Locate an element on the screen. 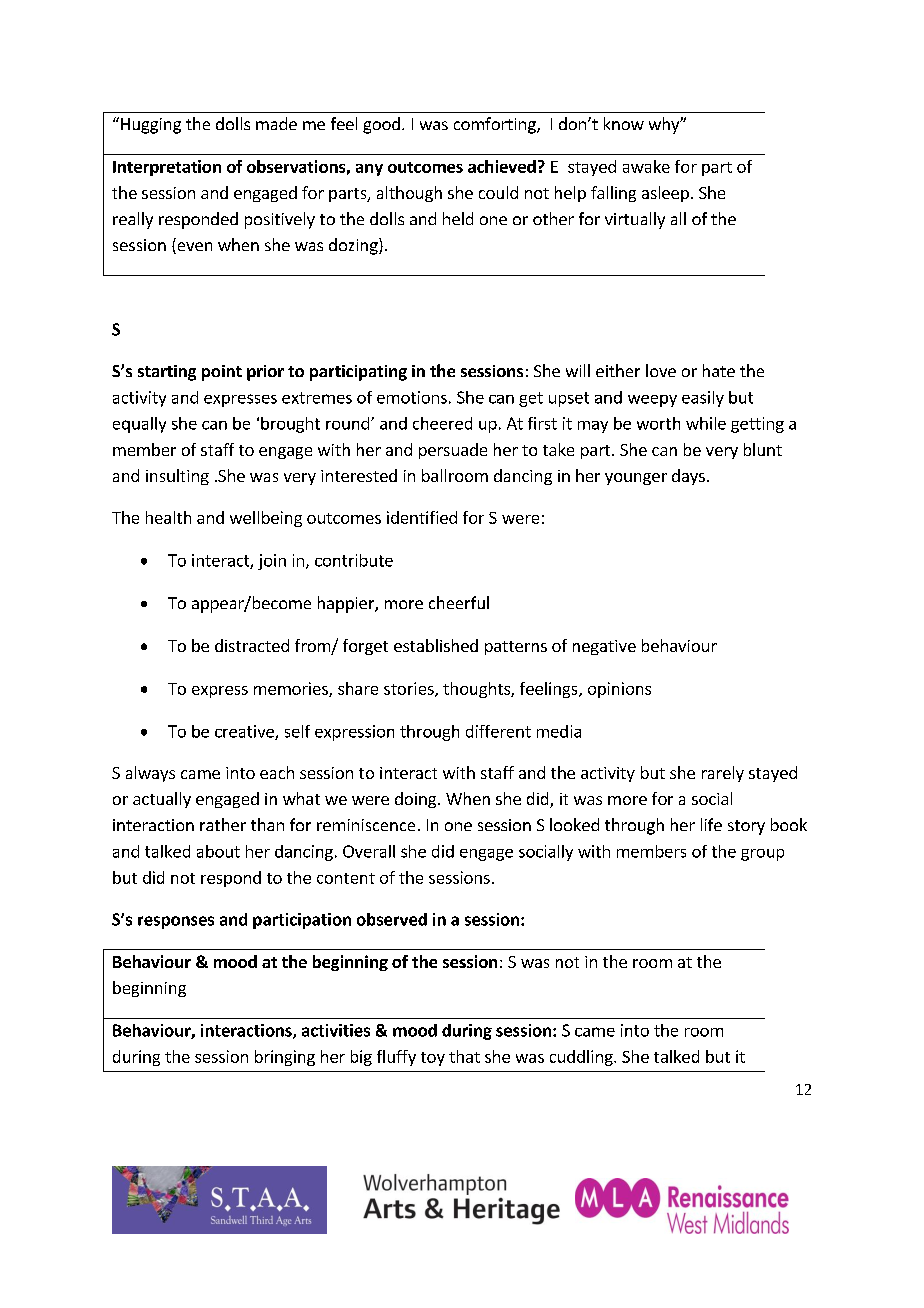  insulting is located at coordinates (177, 477).
